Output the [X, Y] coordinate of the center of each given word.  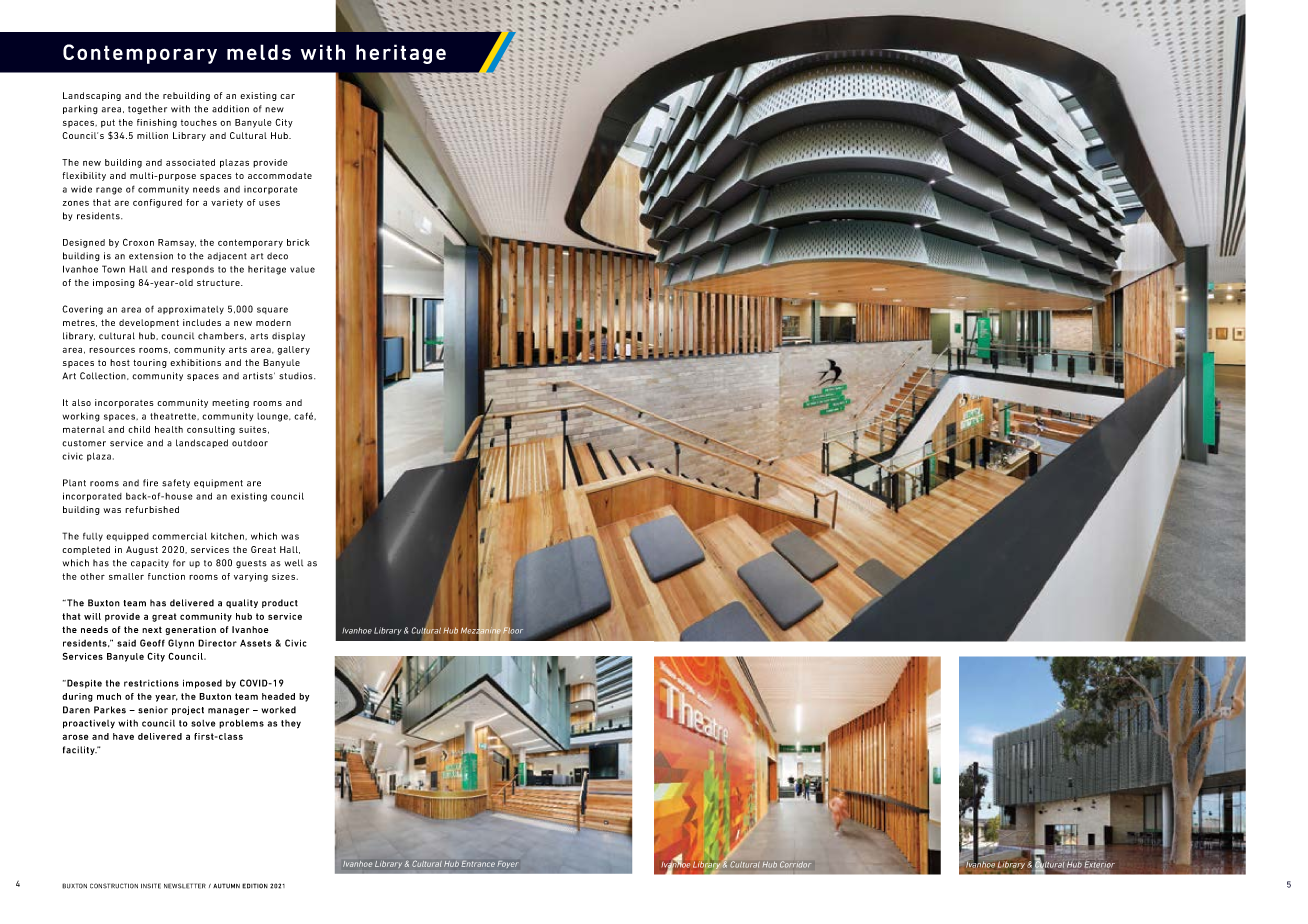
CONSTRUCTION [114, 886]
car [287, 96]
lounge [273, 417]
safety [176, 483]
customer [84, 443]
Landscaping [92, 96]
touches [199, 122]
